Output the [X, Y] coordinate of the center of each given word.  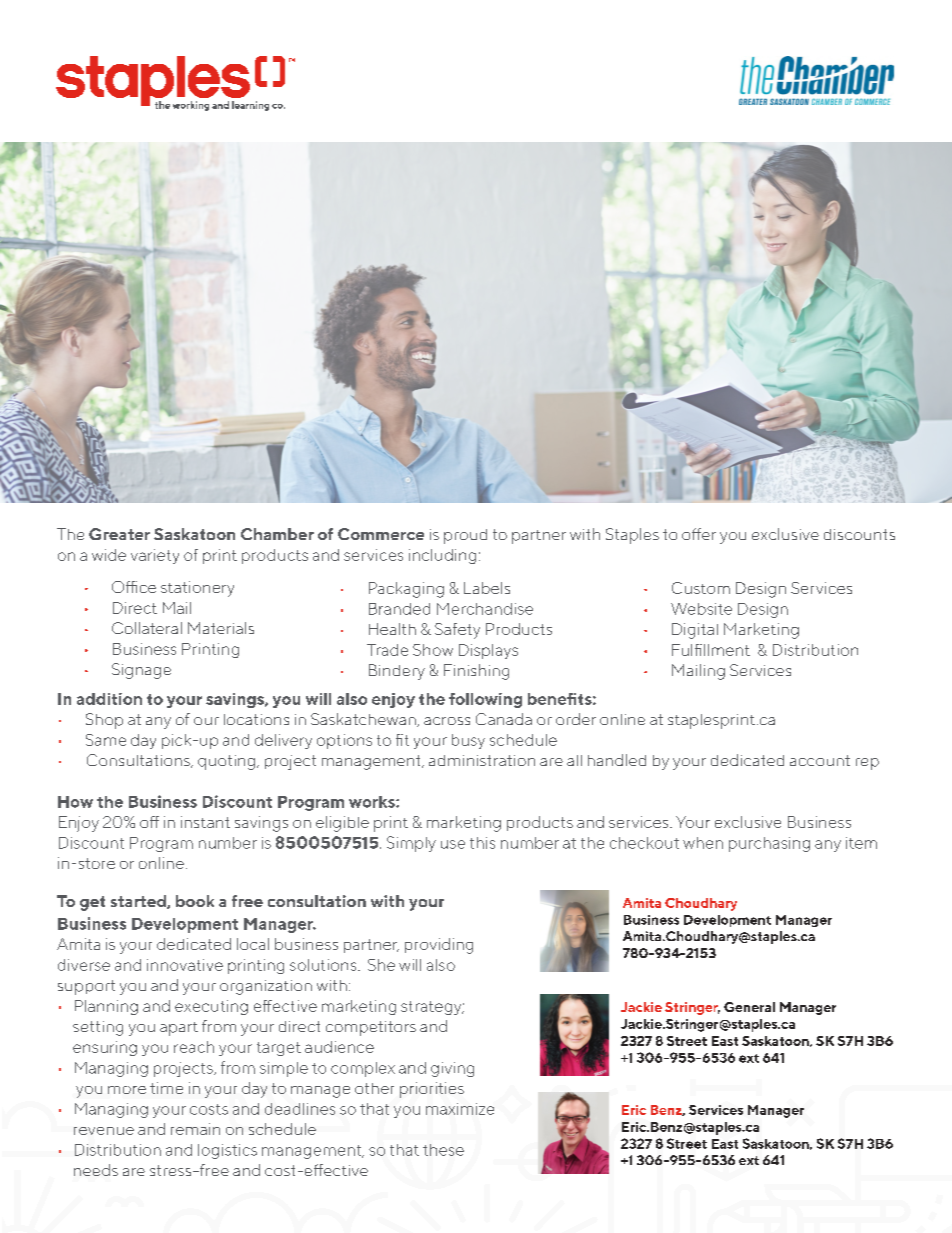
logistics [227, 1151]
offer [699, 534]
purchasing [769, 844]
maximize [460, 1109]
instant [205, 822]
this [482, 843]
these [443, 1150]
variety [155, 556]
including [442, 556]
